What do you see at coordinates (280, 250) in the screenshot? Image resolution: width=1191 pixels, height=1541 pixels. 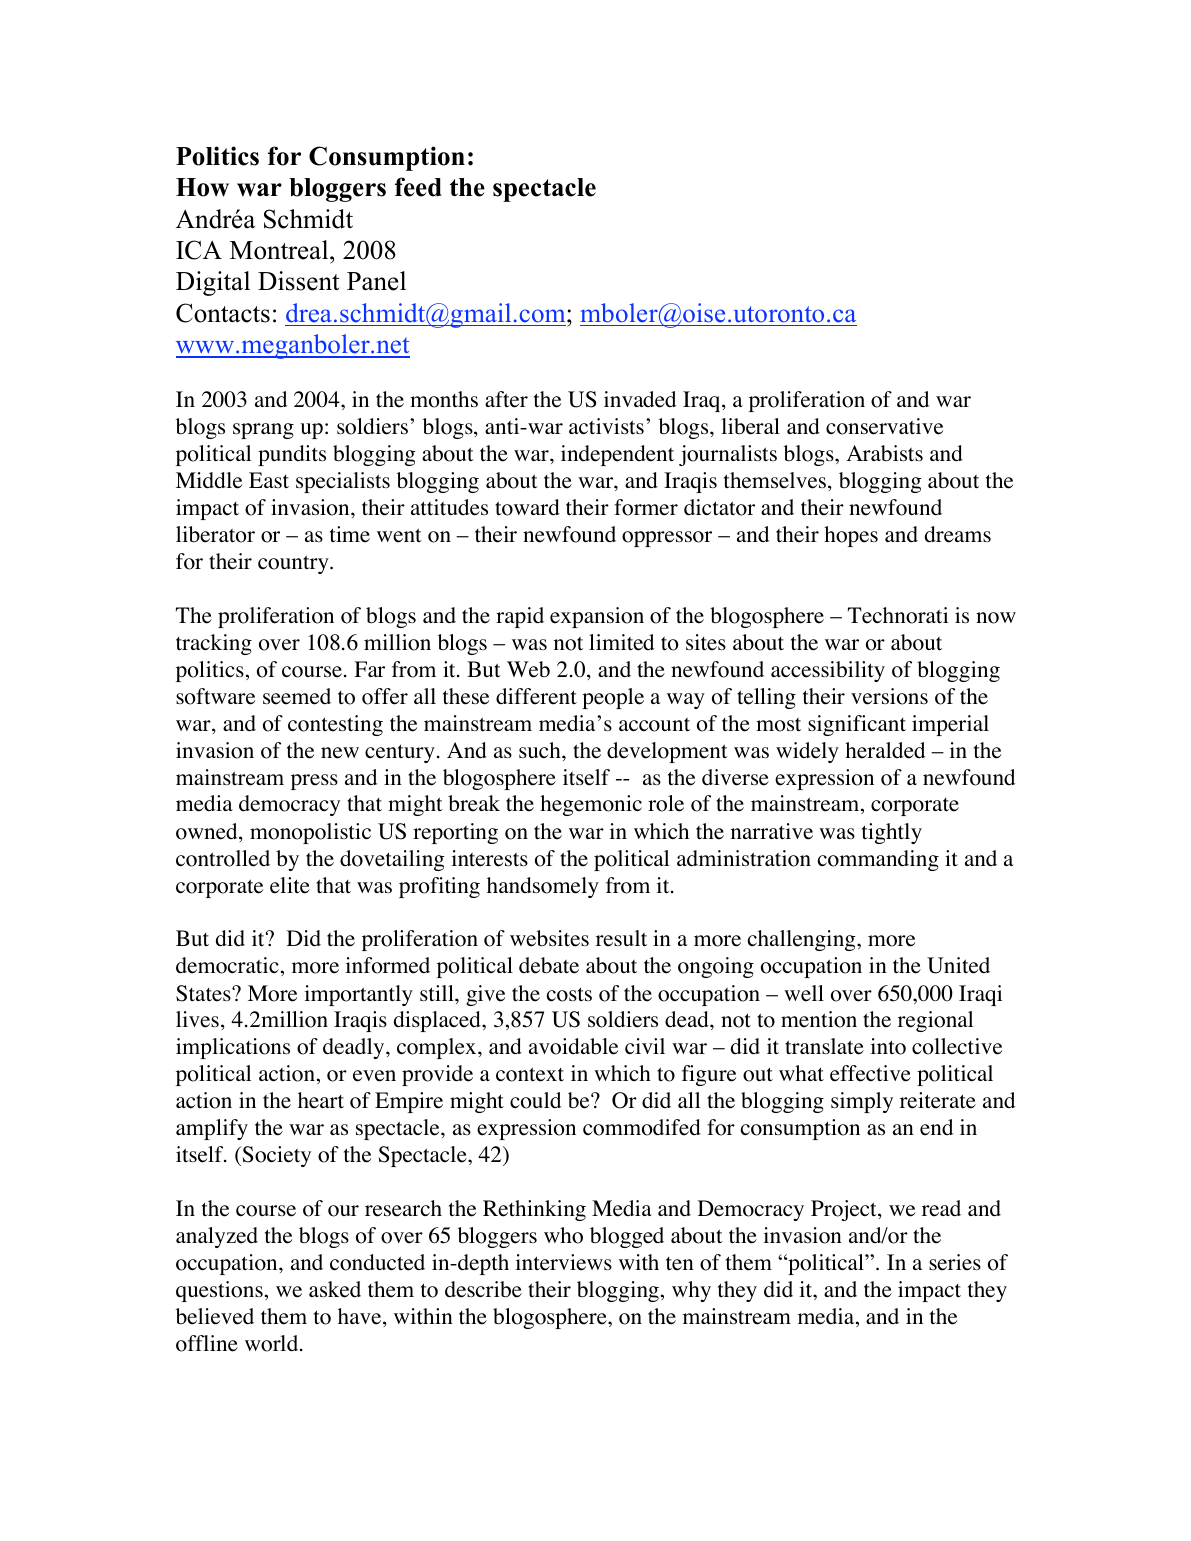 I see `Montreal` at bounding box center [280, 250].
